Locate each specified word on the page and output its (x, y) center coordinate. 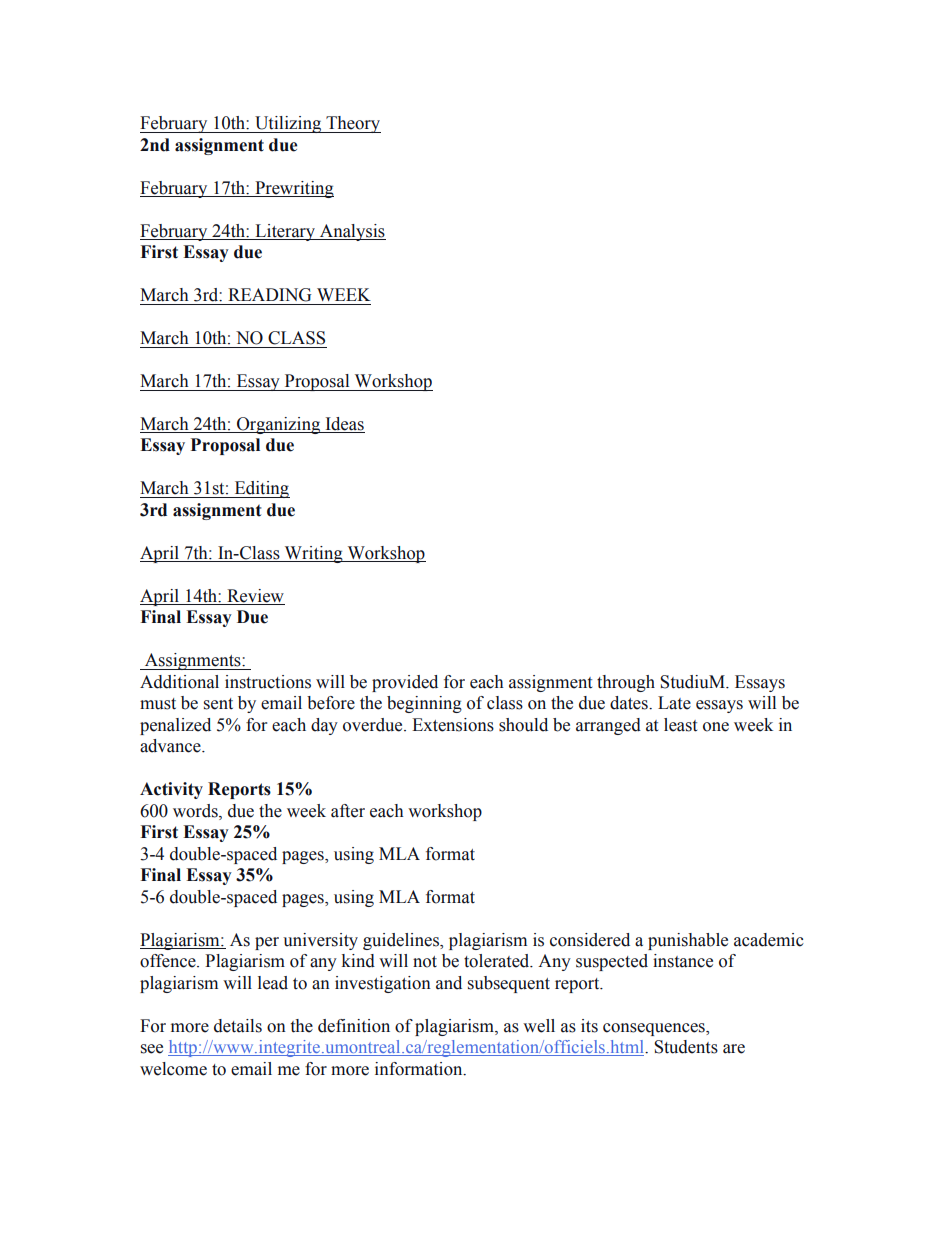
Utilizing (288, 124)
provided (405, 683)
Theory (352, 124)
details (238, 1026)
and (449, 983)
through (626, 683)
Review (255, 597)
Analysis (352, 232)
